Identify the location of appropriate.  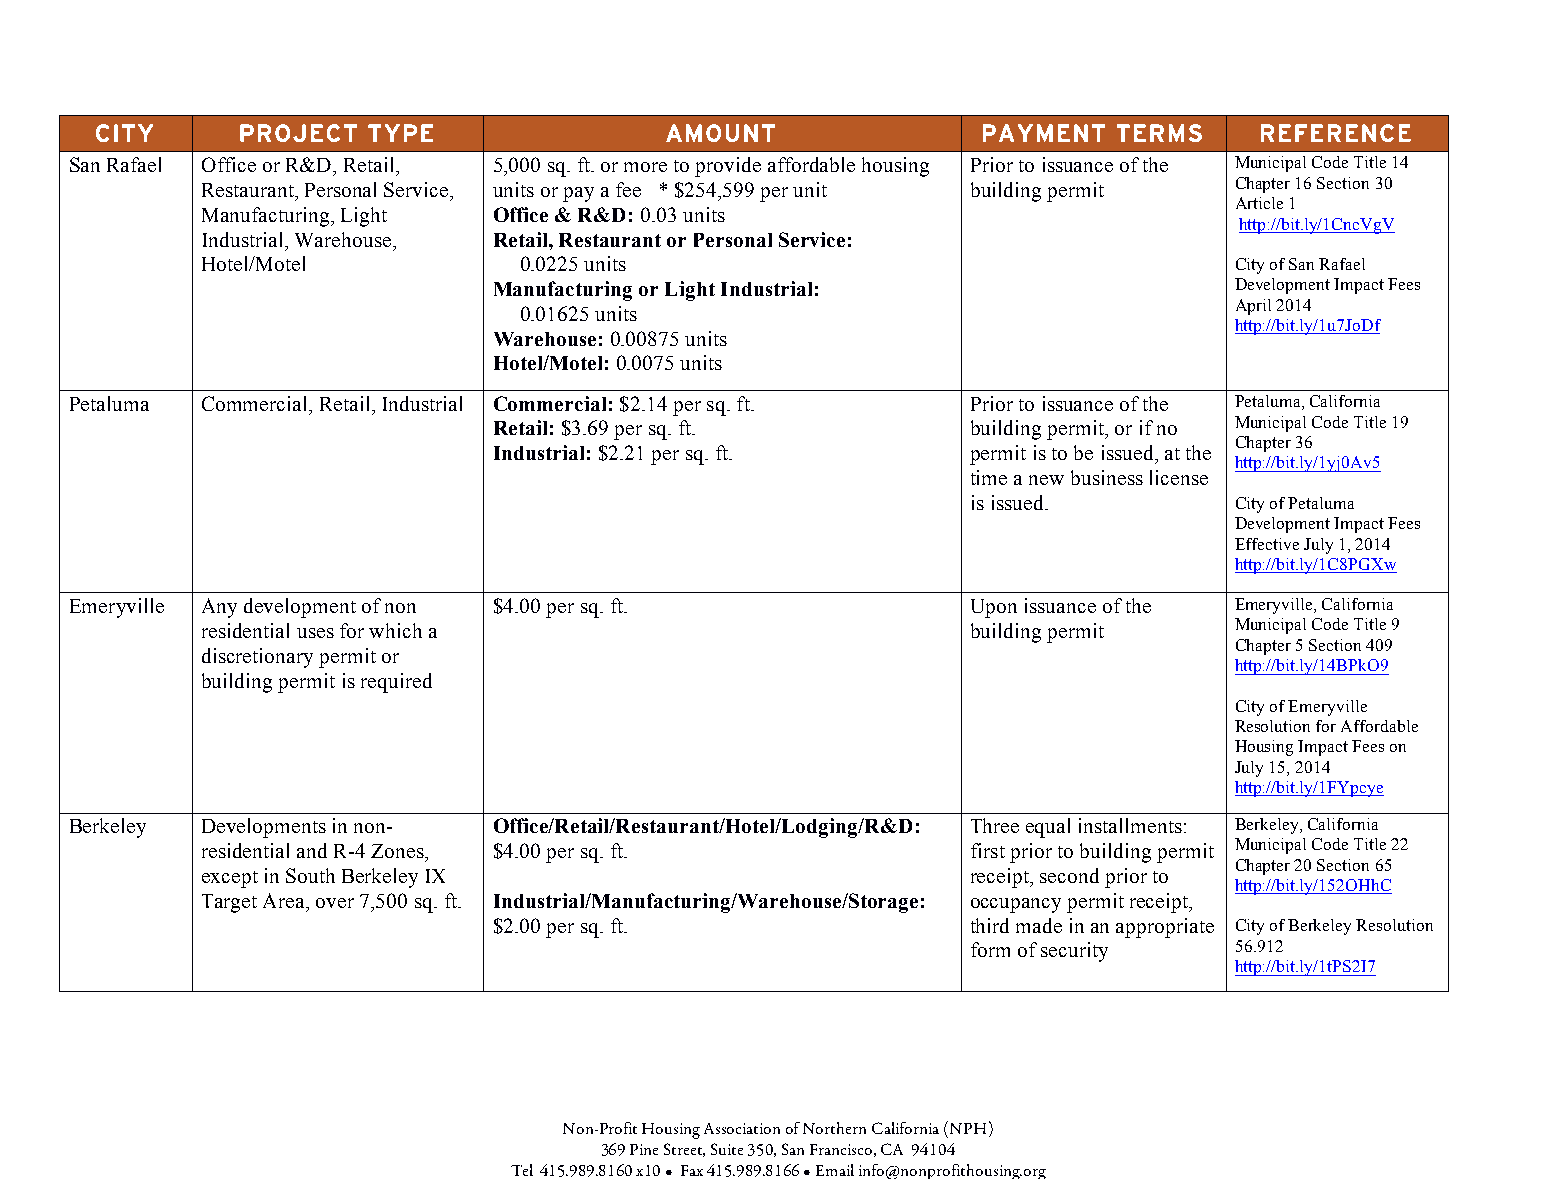
(1165, 928).
